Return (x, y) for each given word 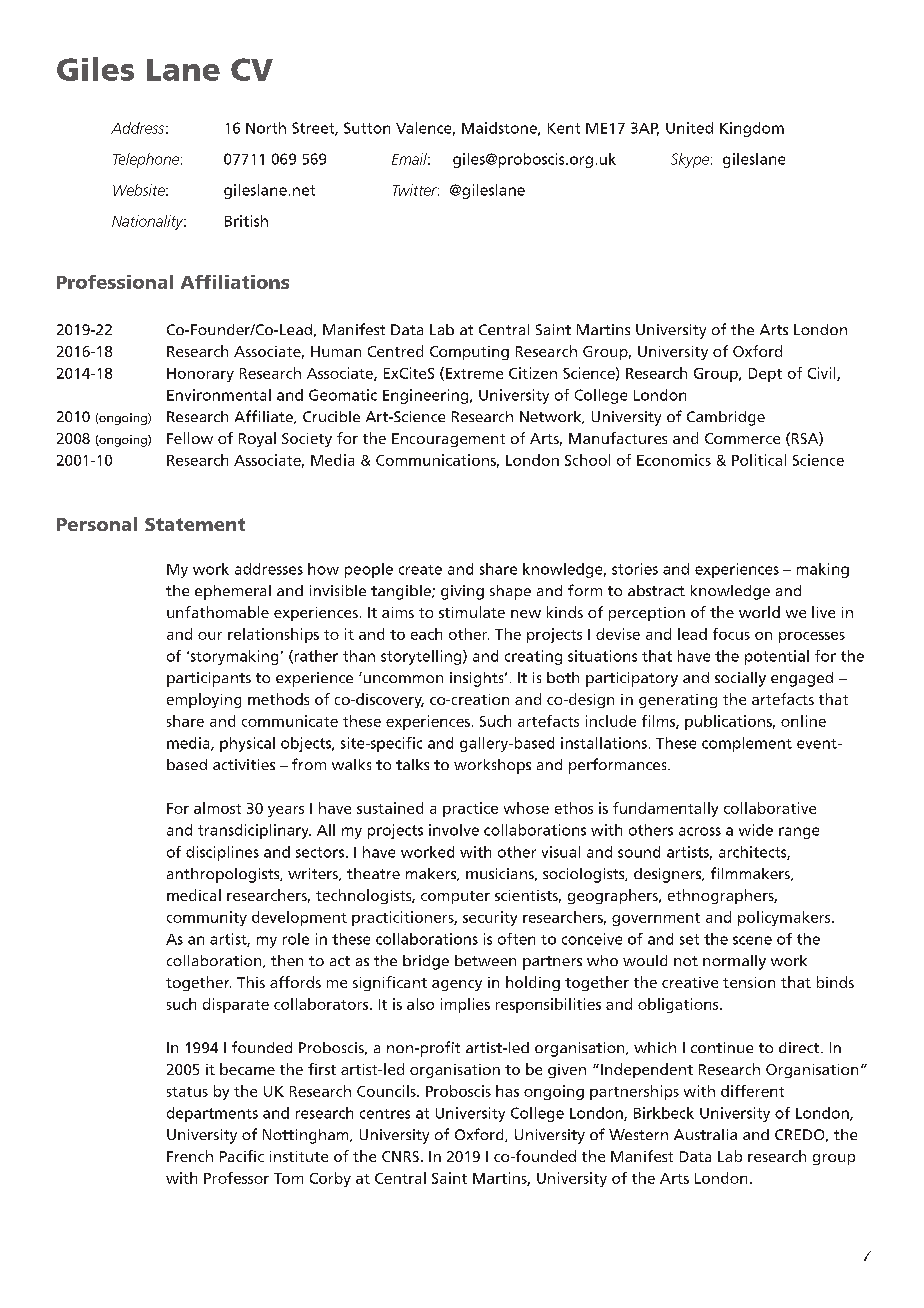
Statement (195, 524)
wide (756, 830)
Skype (691, 160)
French (190, 1156)
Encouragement (448, 440)
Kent (564, 128)
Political (759, 460)
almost (217, 808)
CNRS (400, 1156)
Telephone (147, 160)
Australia (705, 1134)
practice (470, 809)
